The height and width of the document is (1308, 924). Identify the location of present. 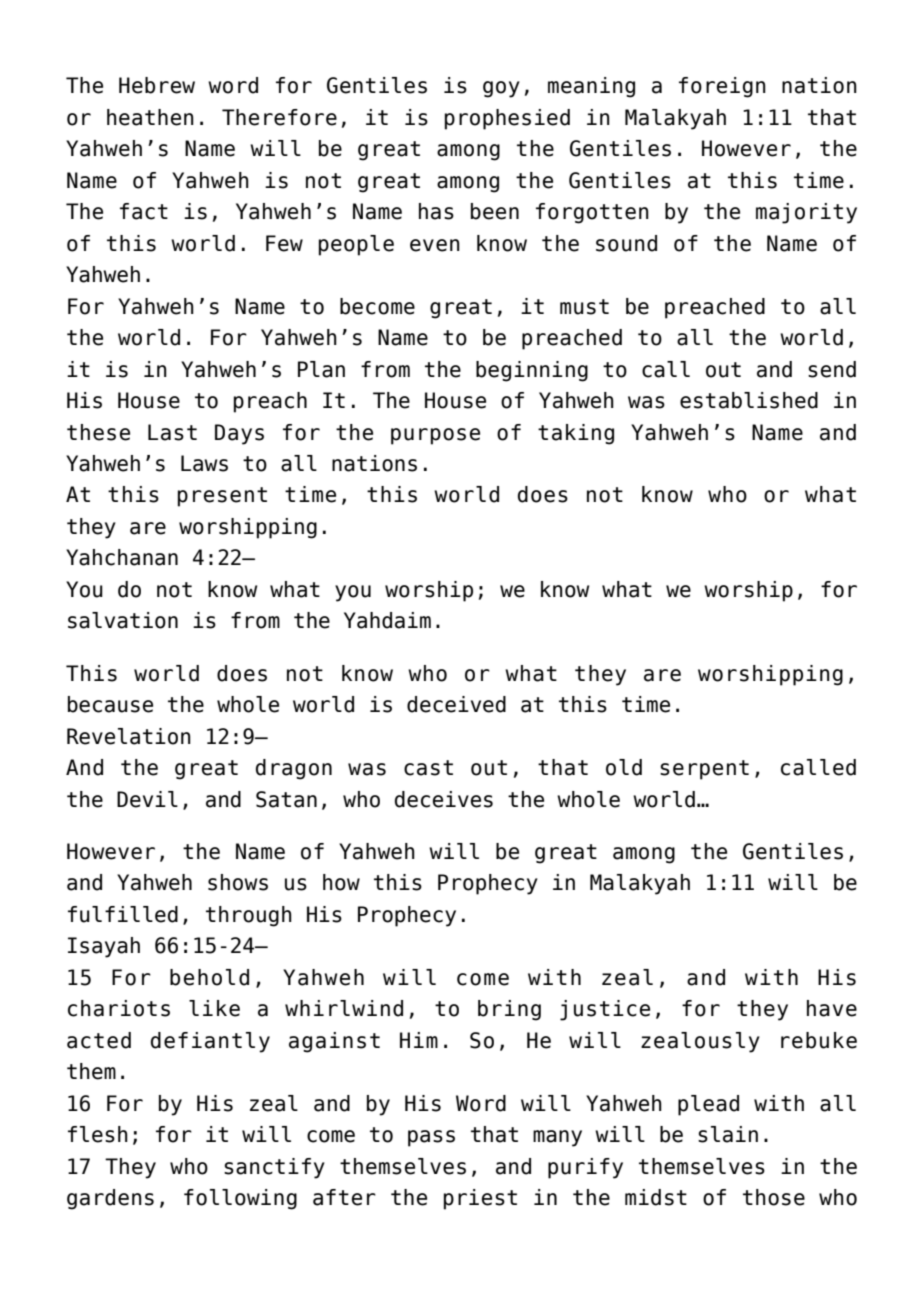
(222, 497).
